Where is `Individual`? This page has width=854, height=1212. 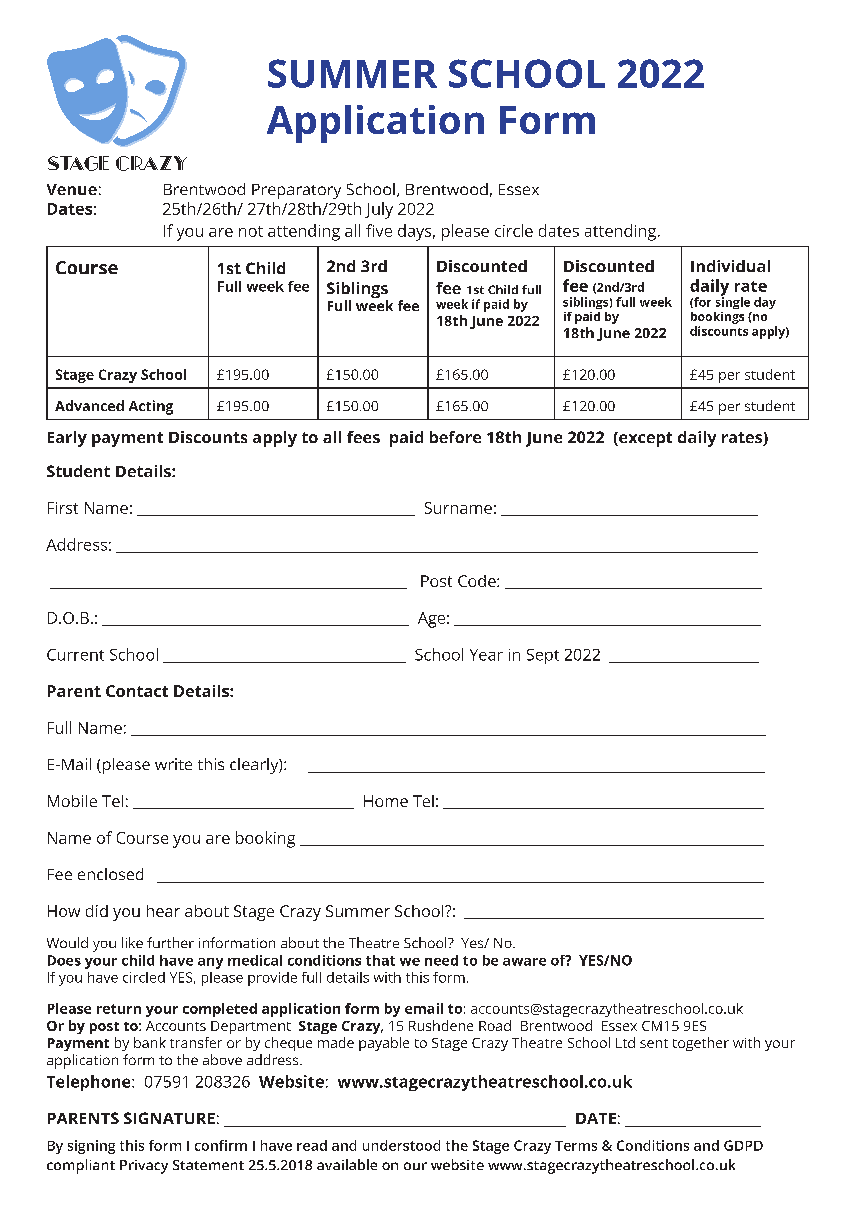 Individual is located at coordinates (730, 266).
